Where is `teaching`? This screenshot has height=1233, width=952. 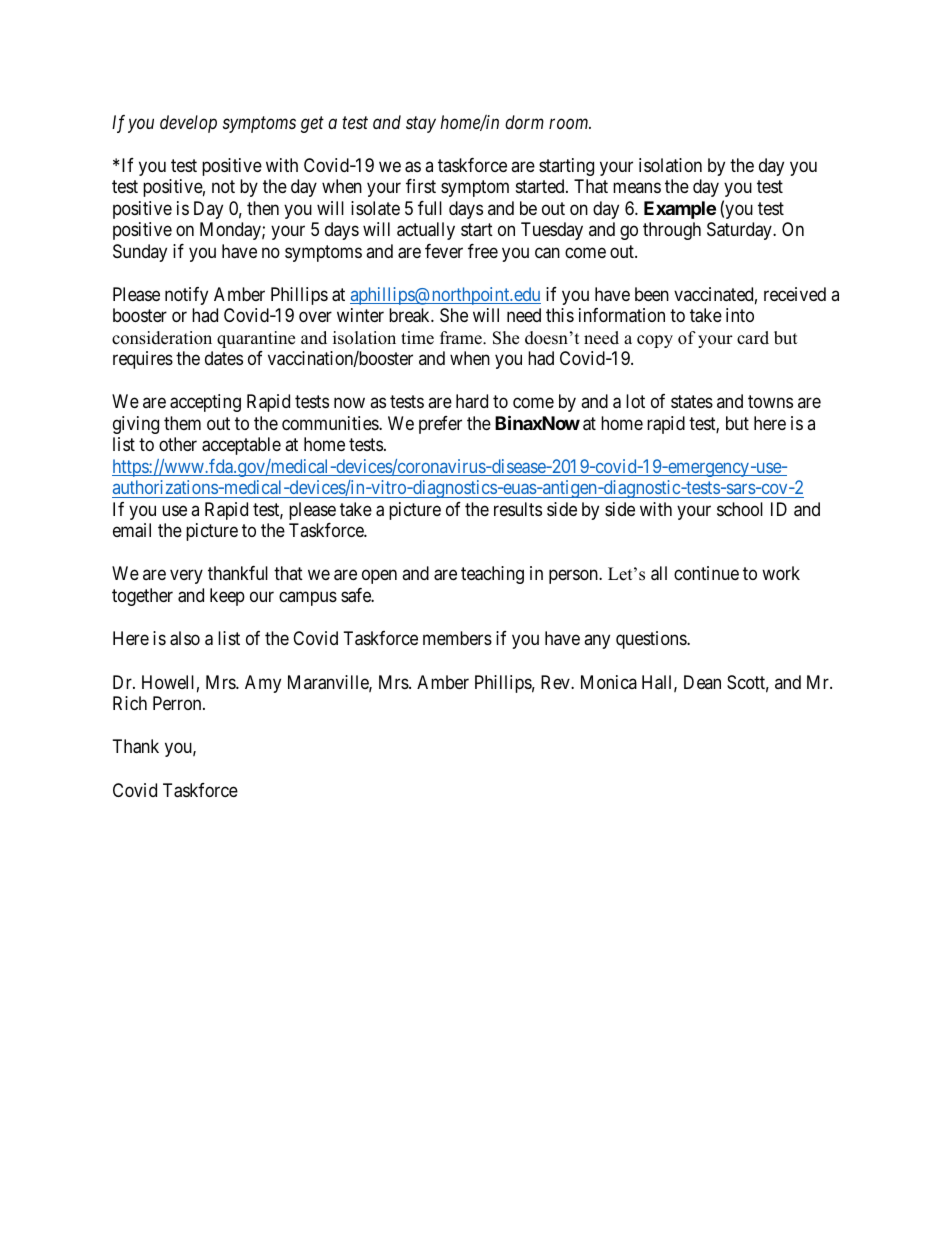
teaching is located at coordinates (492, 575).
